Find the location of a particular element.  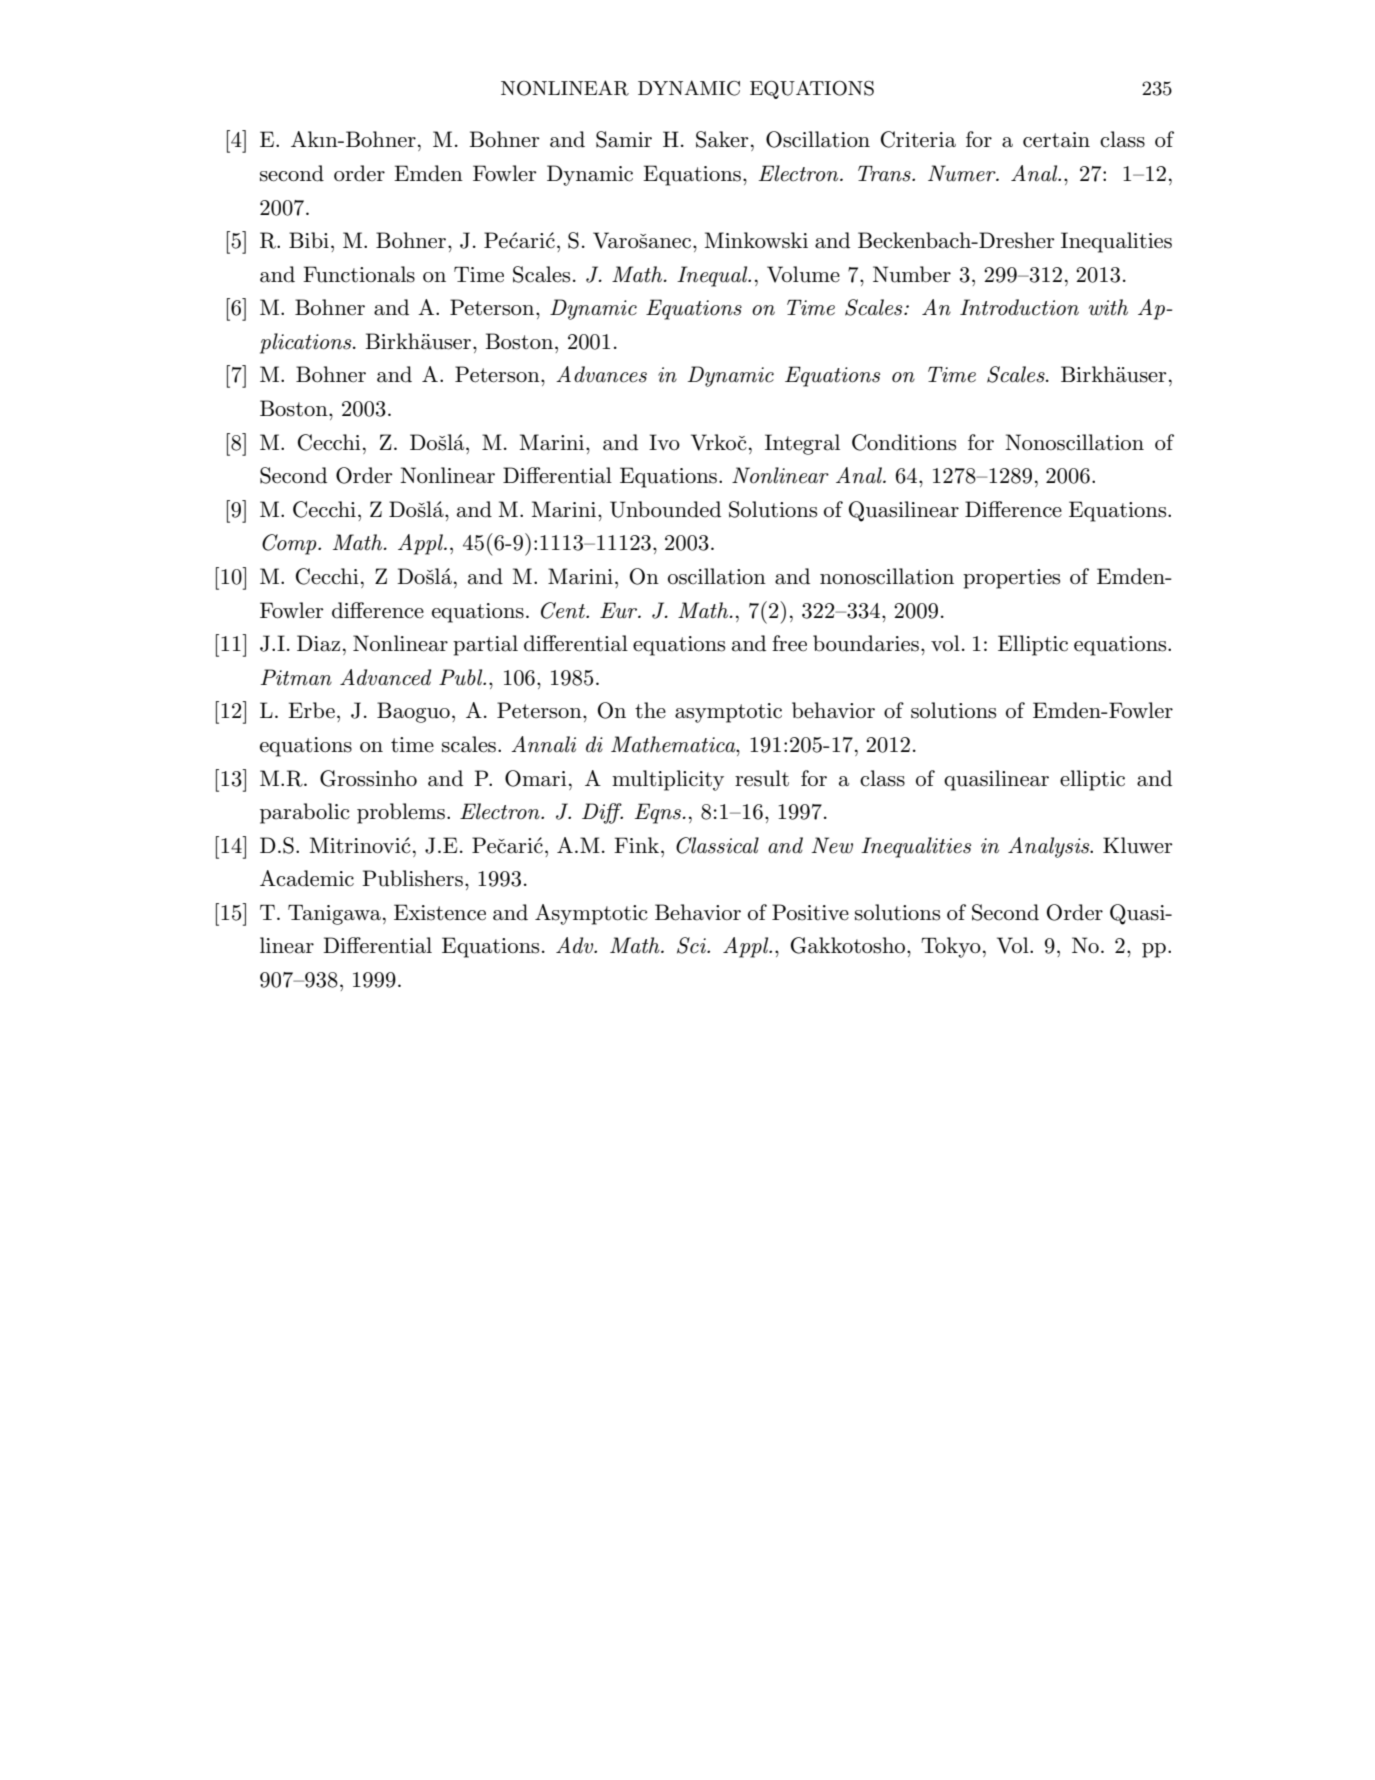

boundaries is located at coordinates (866, 643).
